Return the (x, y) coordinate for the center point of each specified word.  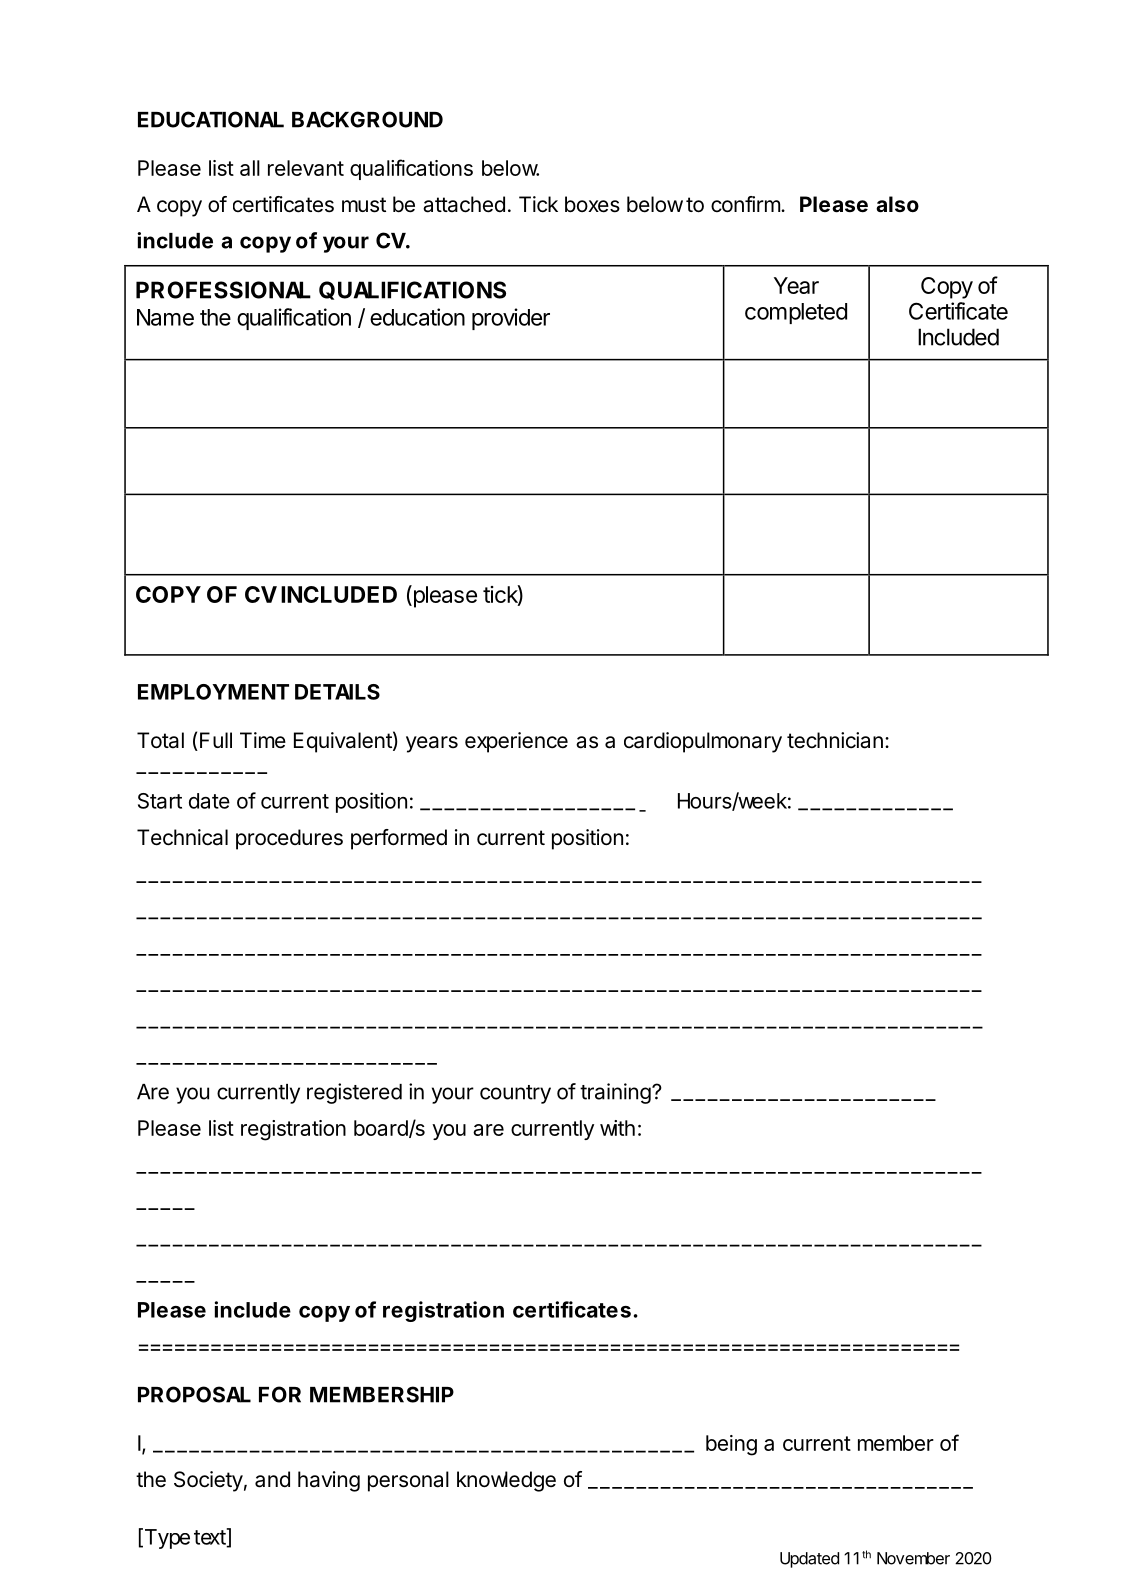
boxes (592, 204)
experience (516, 742)
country (515, 1094)
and (272, 1479)
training (615, 1093)
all (250, 168)
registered (354, 1093)
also (897, 204)
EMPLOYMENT (213, 692)
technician (835, 740)
